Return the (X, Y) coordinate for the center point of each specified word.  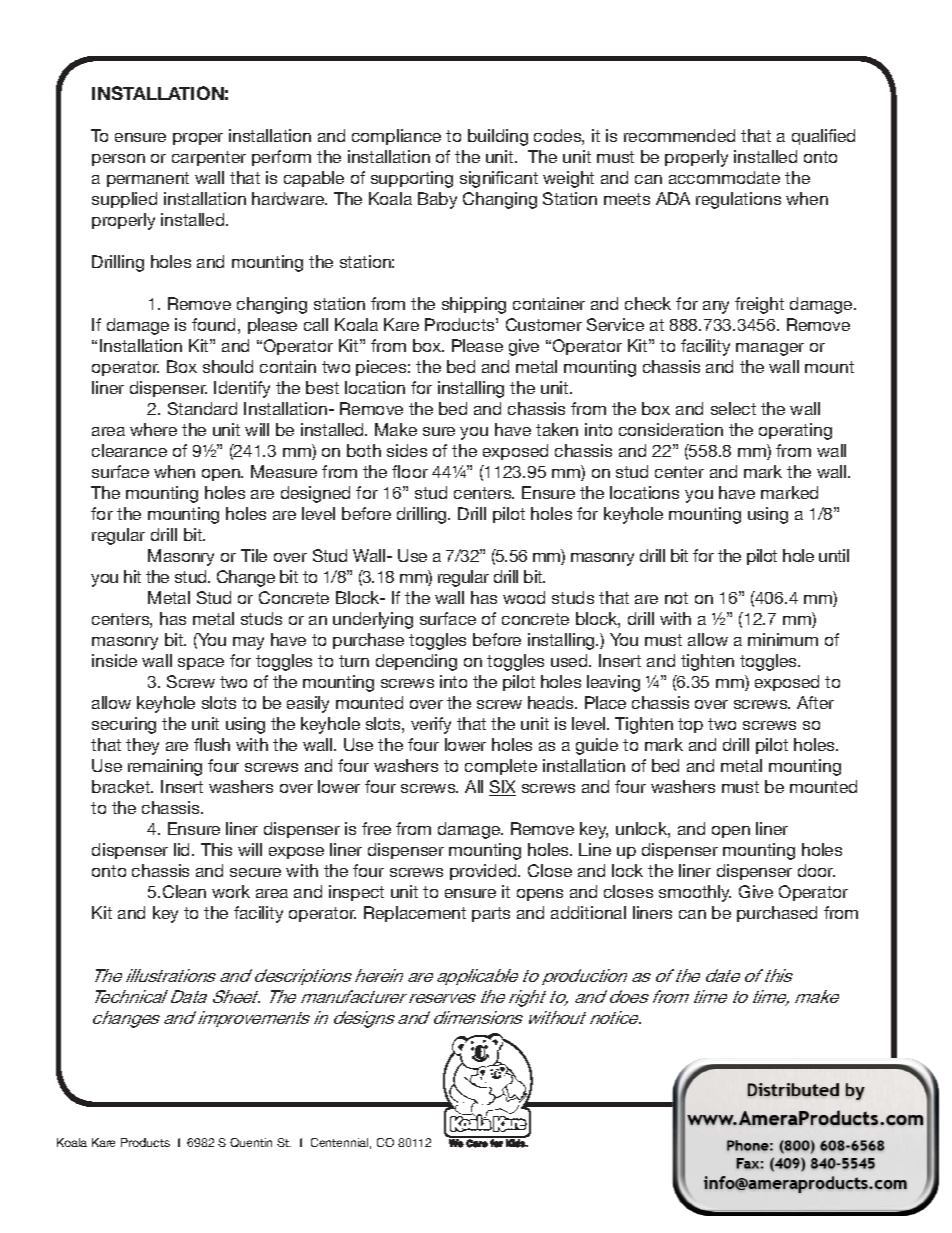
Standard (202, 408)
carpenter (209, 158)
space (201, 664)
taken (557, 429)
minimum (783, 639)
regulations (738, 200)
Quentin (251, 1142)
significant (499, 179)
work (231, 891)
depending (416, 662)
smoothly (695, 893)
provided (484, 872)
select (733, 408)
